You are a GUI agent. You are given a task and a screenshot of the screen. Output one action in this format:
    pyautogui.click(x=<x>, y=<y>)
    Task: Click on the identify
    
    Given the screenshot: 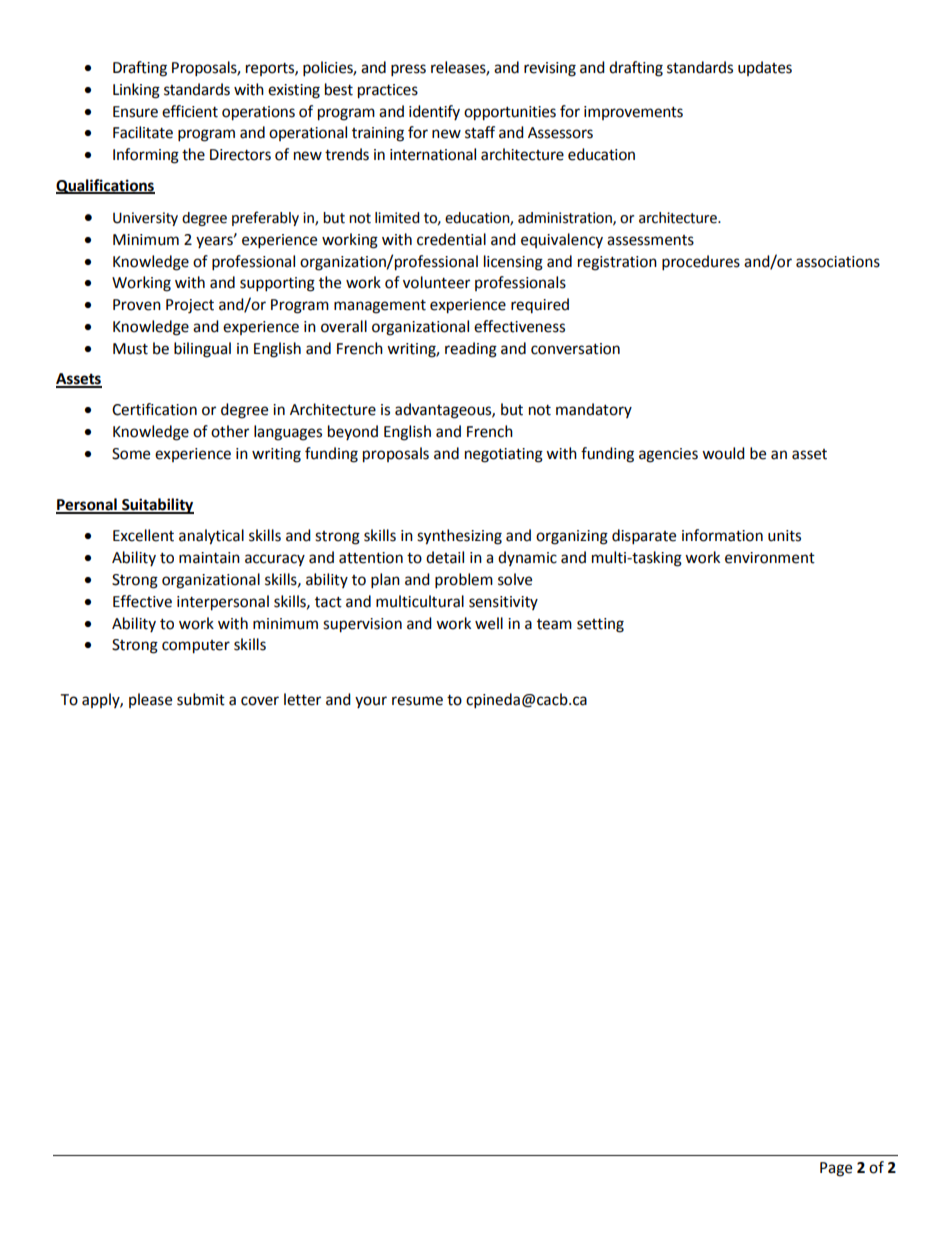 What is the action you would take?
    pyautogui.click(x=434, y=112)
